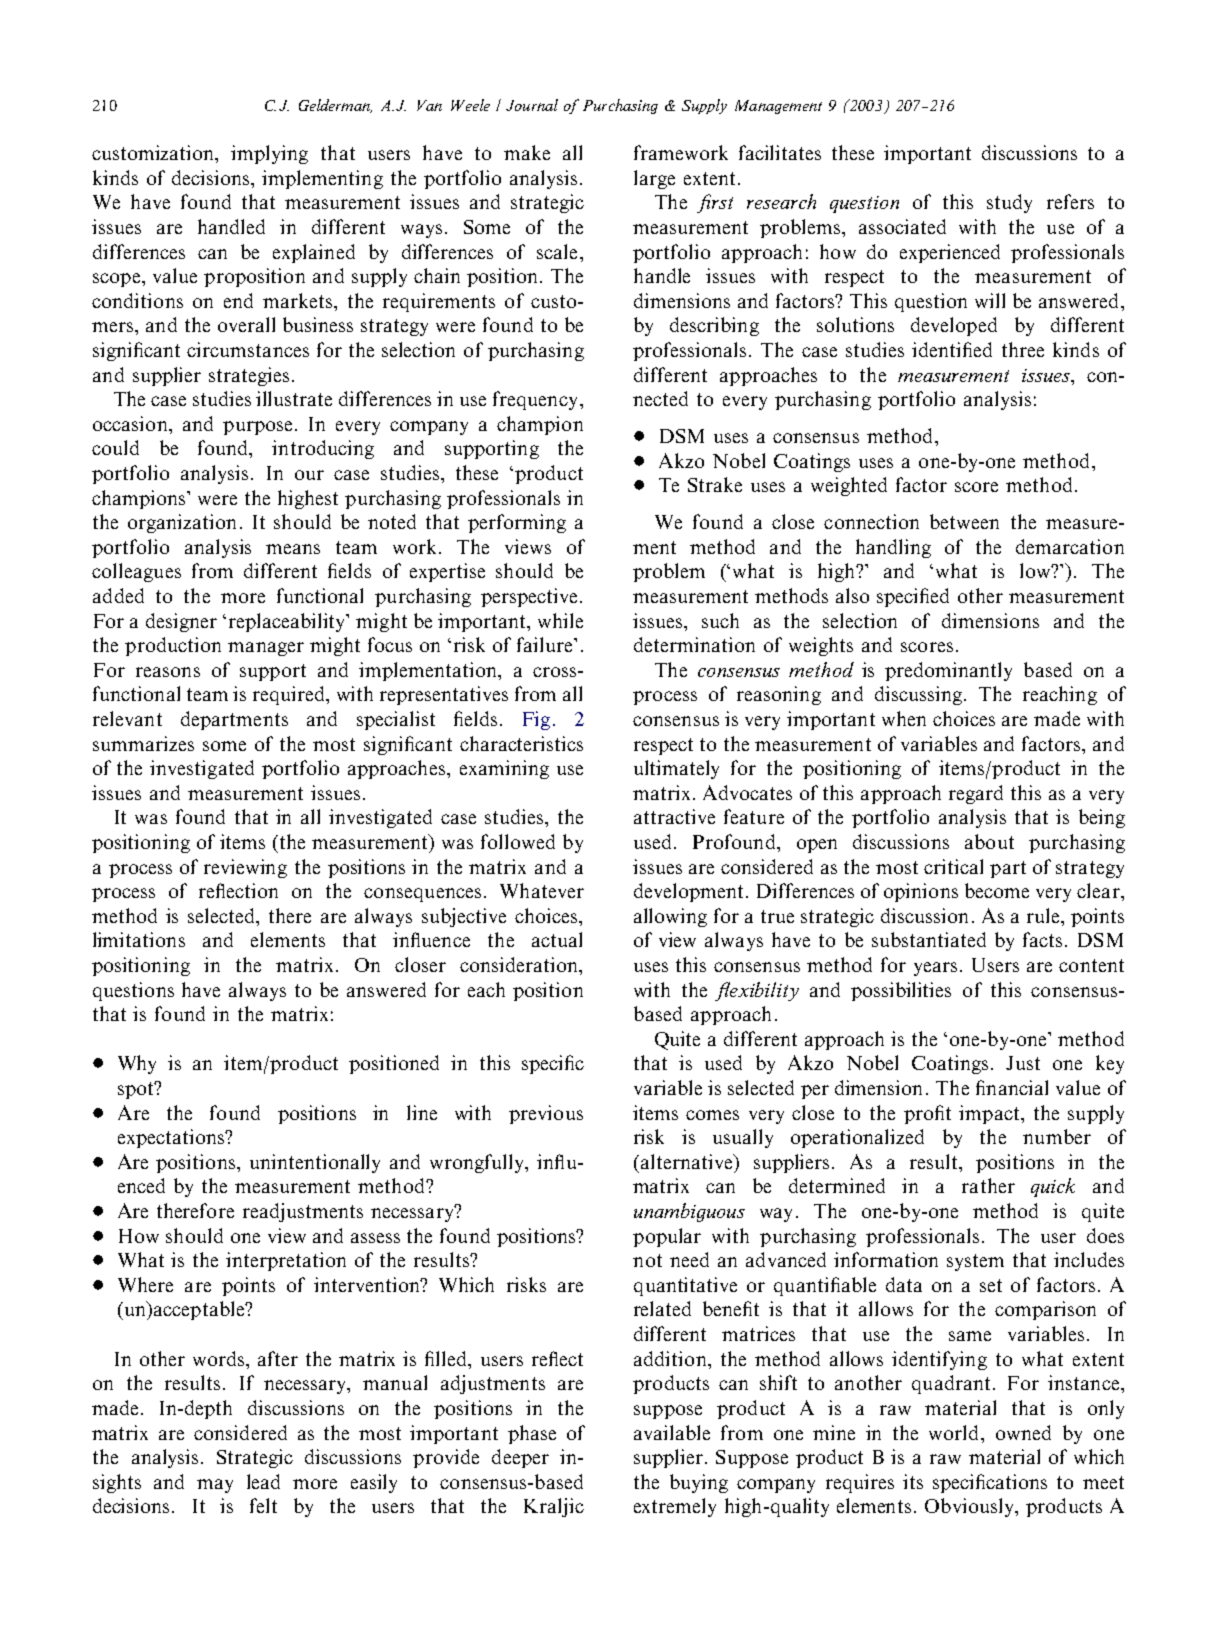 This document has height=1634, width=1224. Describe the element at coordinates (976, 794) in the document. I see `regard` at that location.
